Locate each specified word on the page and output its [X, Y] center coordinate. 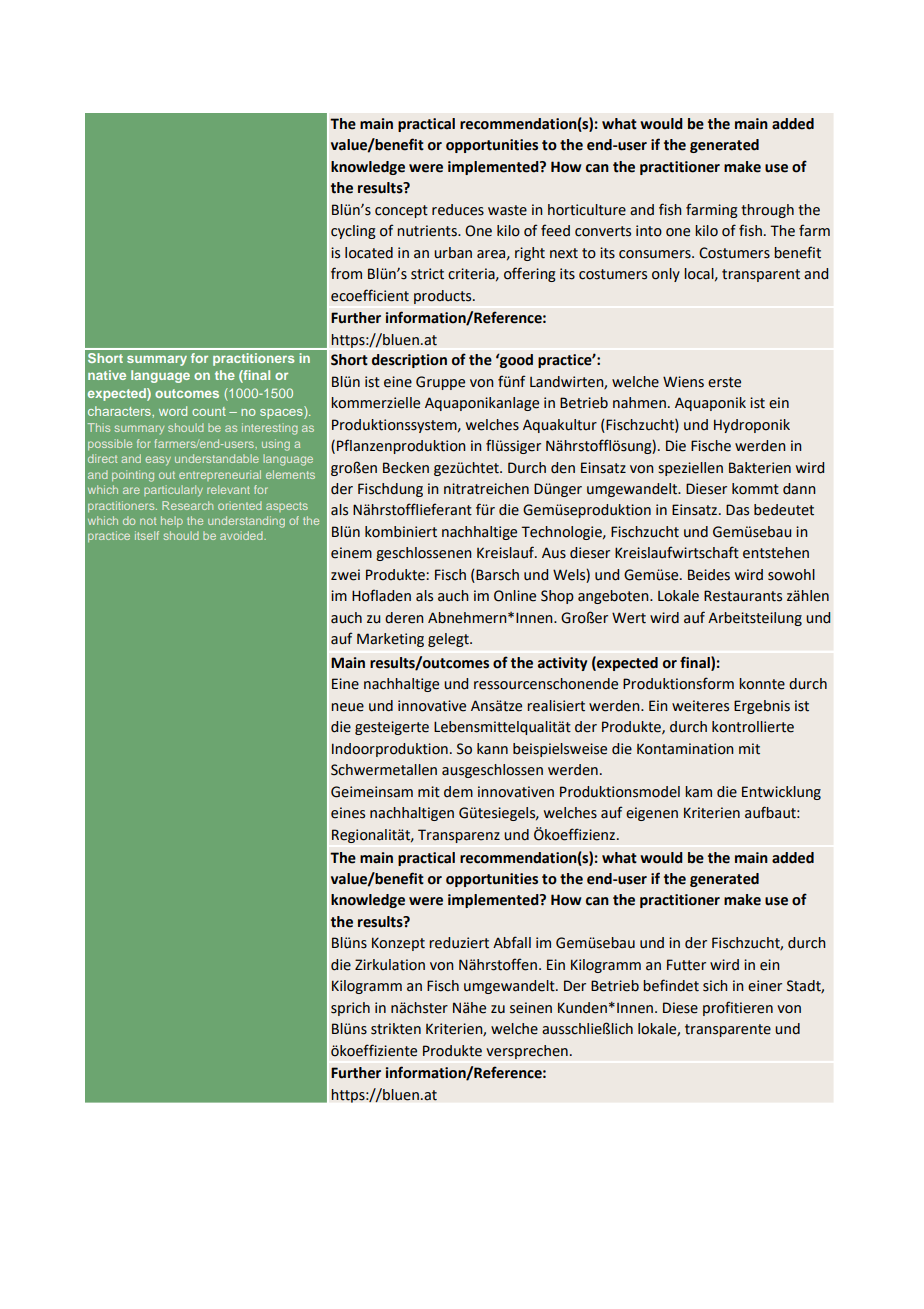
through [767, 211]
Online [515, 596]
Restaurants [743, 596]
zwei [345, 575]
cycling [353, 232]
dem [458, 792]
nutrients [428, 231]
